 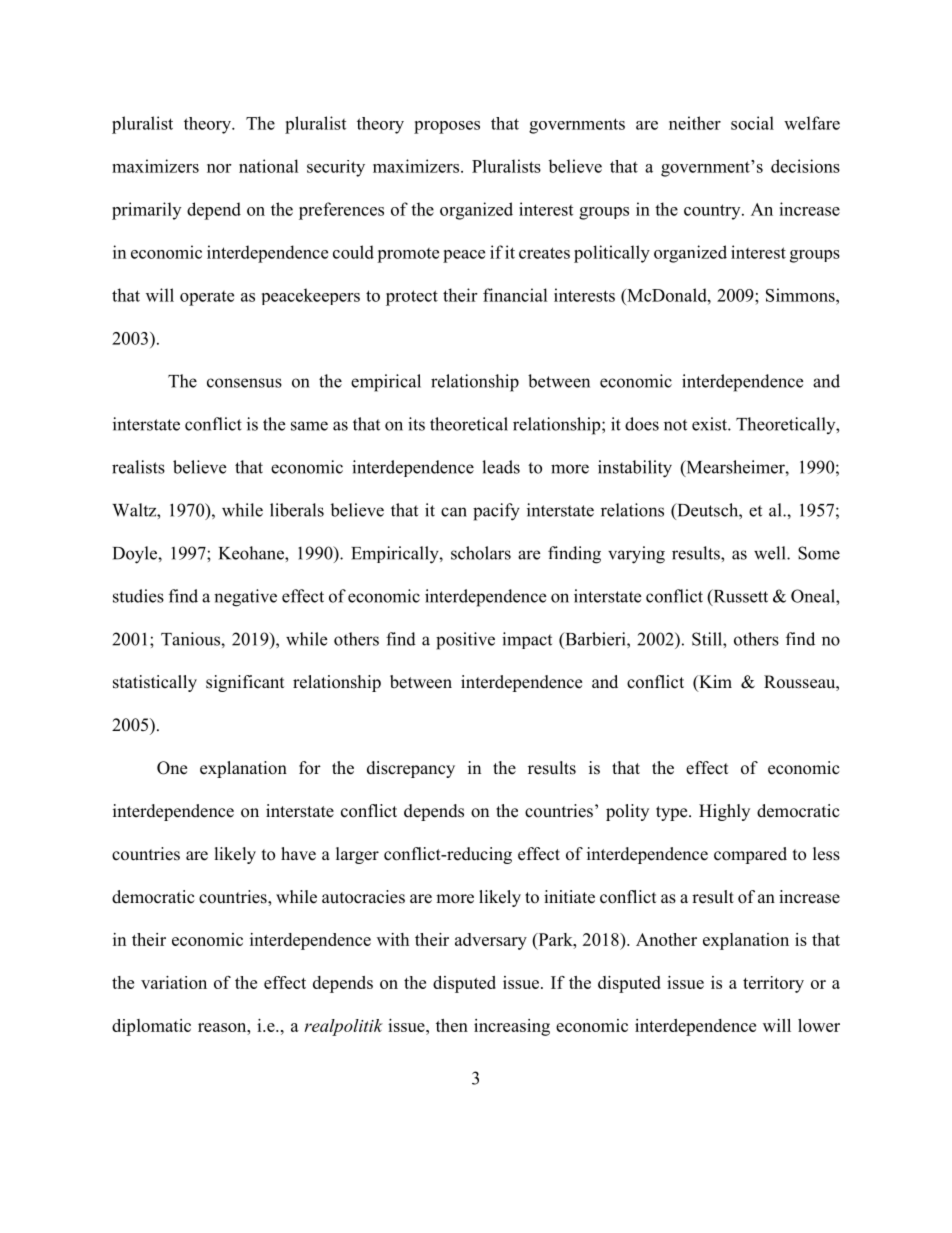 I want to click on variation, so click(x=174, y=982).
